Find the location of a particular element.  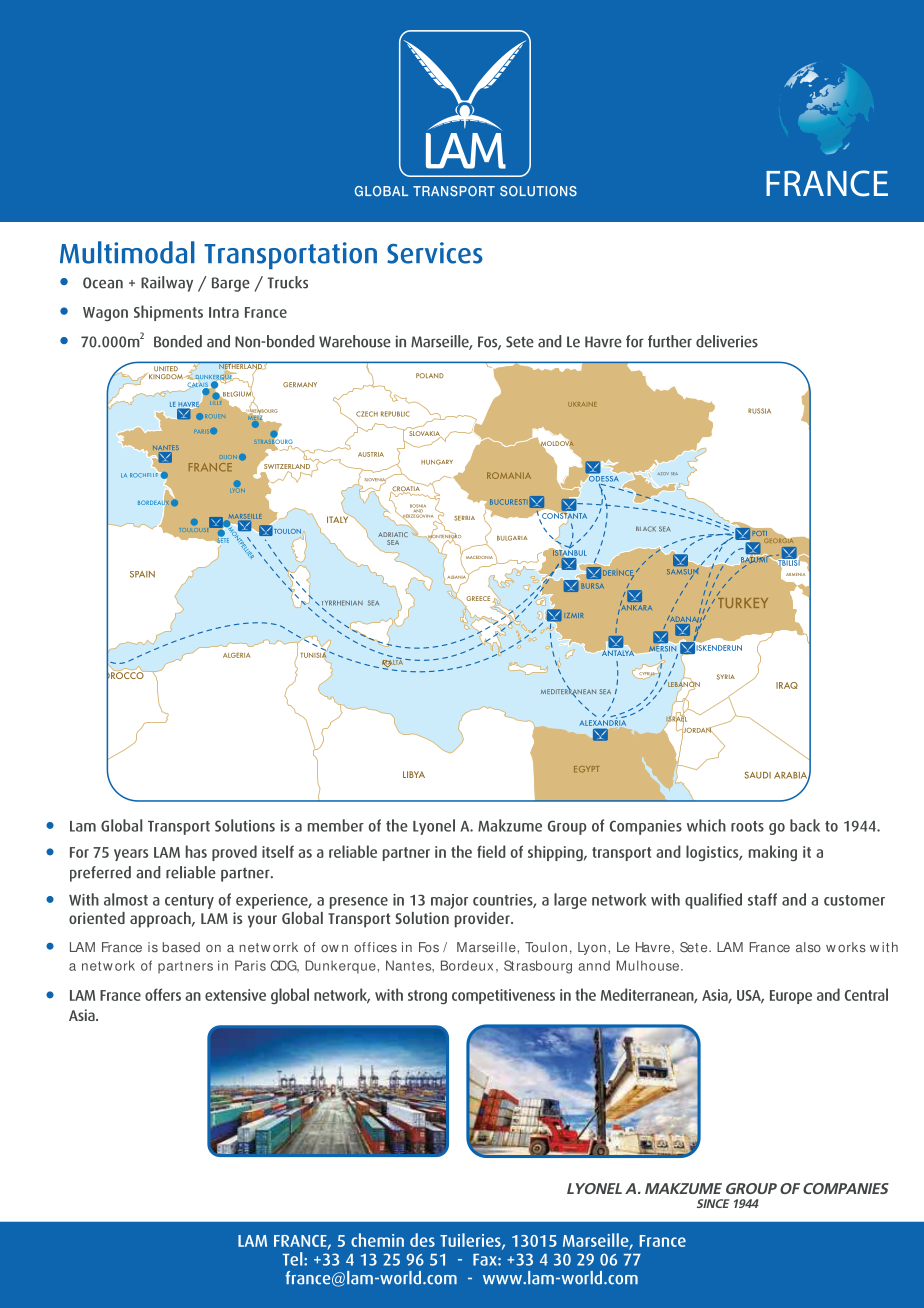

making is located at coordinates (773, 853).
